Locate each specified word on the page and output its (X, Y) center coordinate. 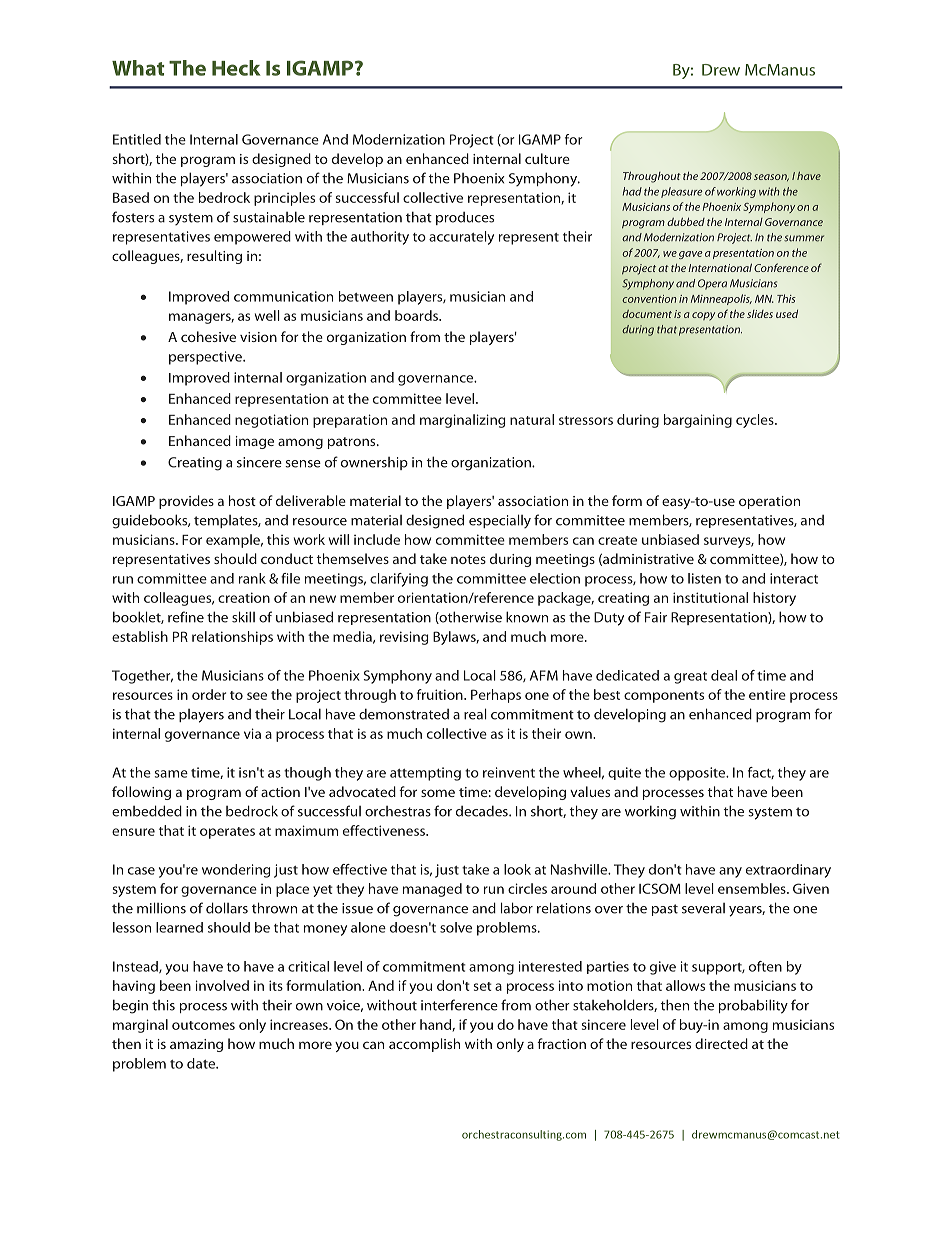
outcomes (203, 1025)
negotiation (271, 421)
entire (767, 694)
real (475, 714)
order (209, 694)
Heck (236, 68)
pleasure (681, 192)
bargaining (698, 421)
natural (532, 419)
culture (547, 158)
